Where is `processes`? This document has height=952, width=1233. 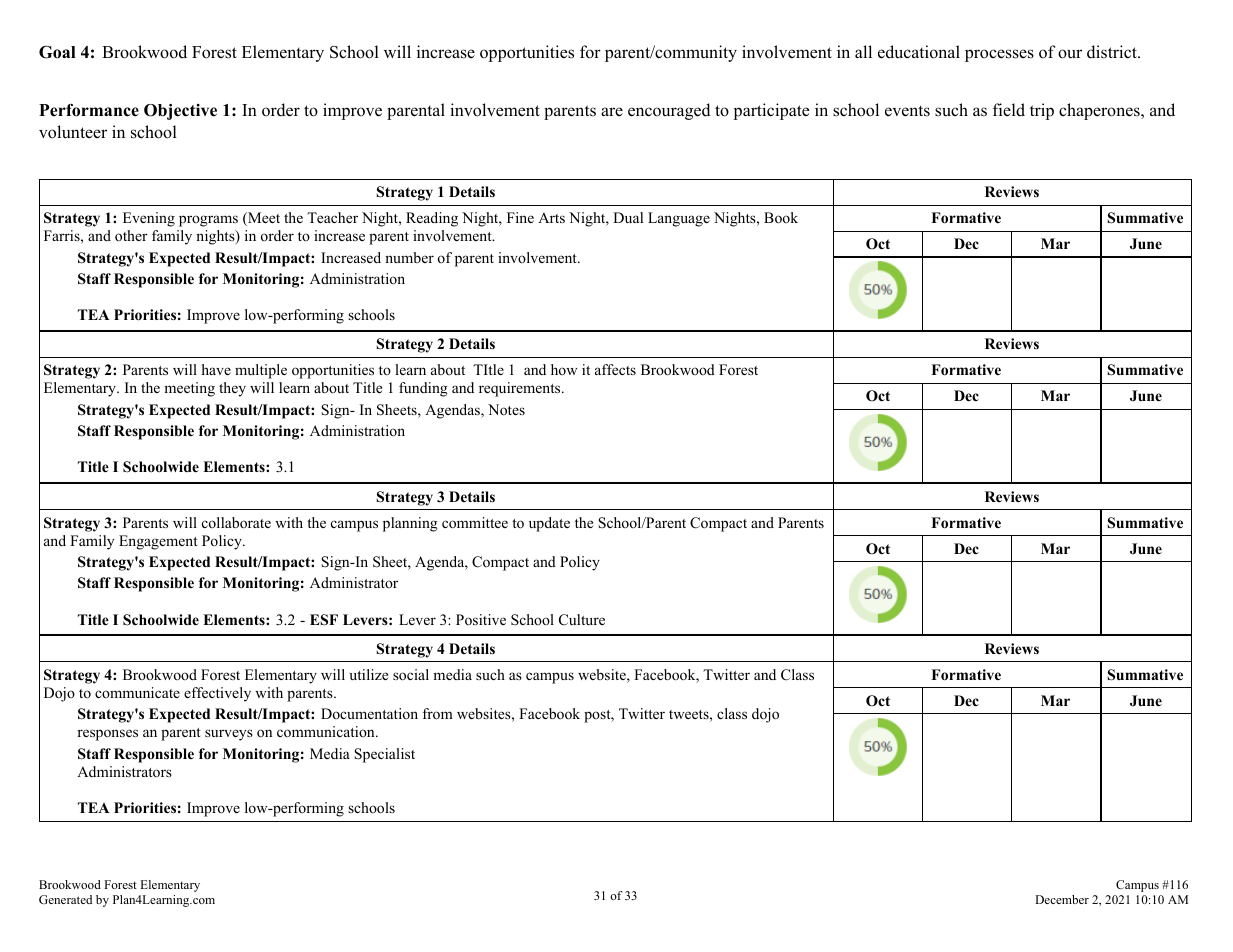
processes is located at coordinates (999, 55).
